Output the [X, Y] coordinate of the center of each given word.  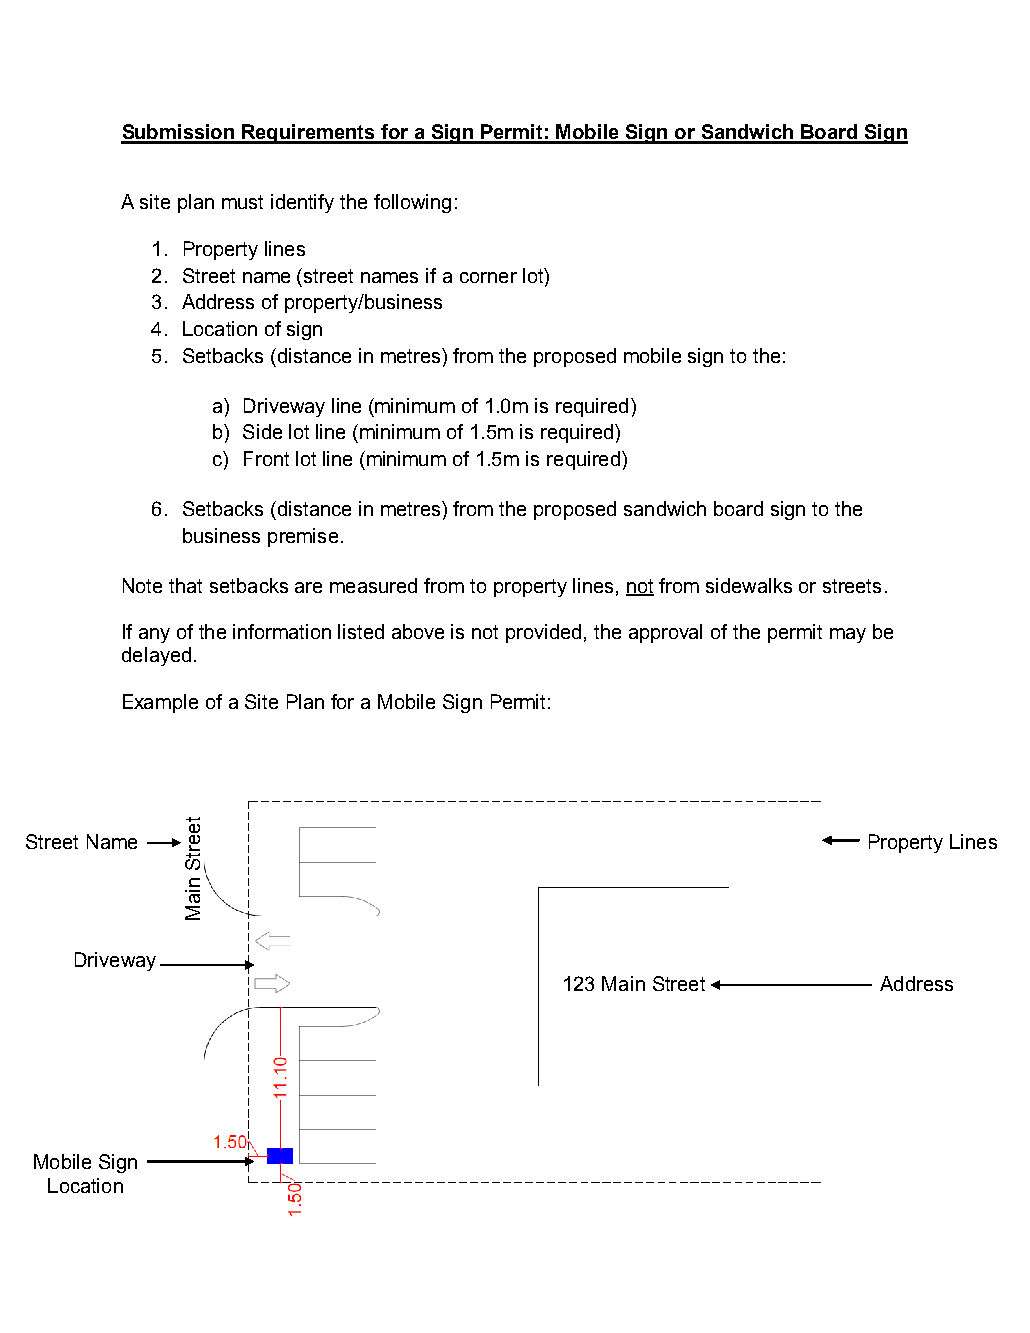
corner [488, 277]
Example [160, 703]
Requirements [309, 134]
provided [543, 633]
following [412, 203]
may [848, 635]
